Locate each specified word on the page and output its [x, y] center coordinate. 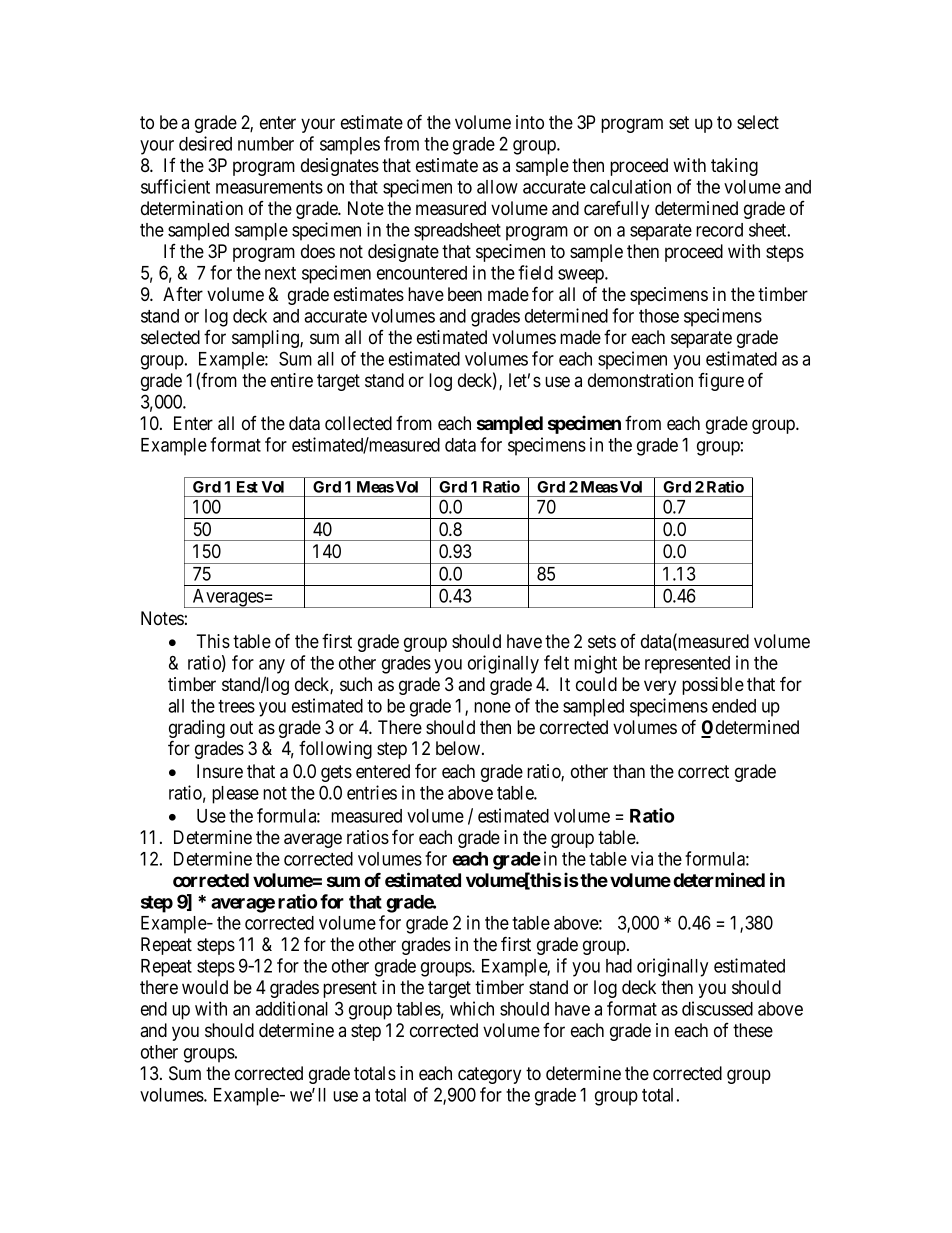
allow [497, 187]
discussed [717, 1008]
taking [734, 167]
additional [291, 1008]
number [266, 144]
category [489, 1075]
